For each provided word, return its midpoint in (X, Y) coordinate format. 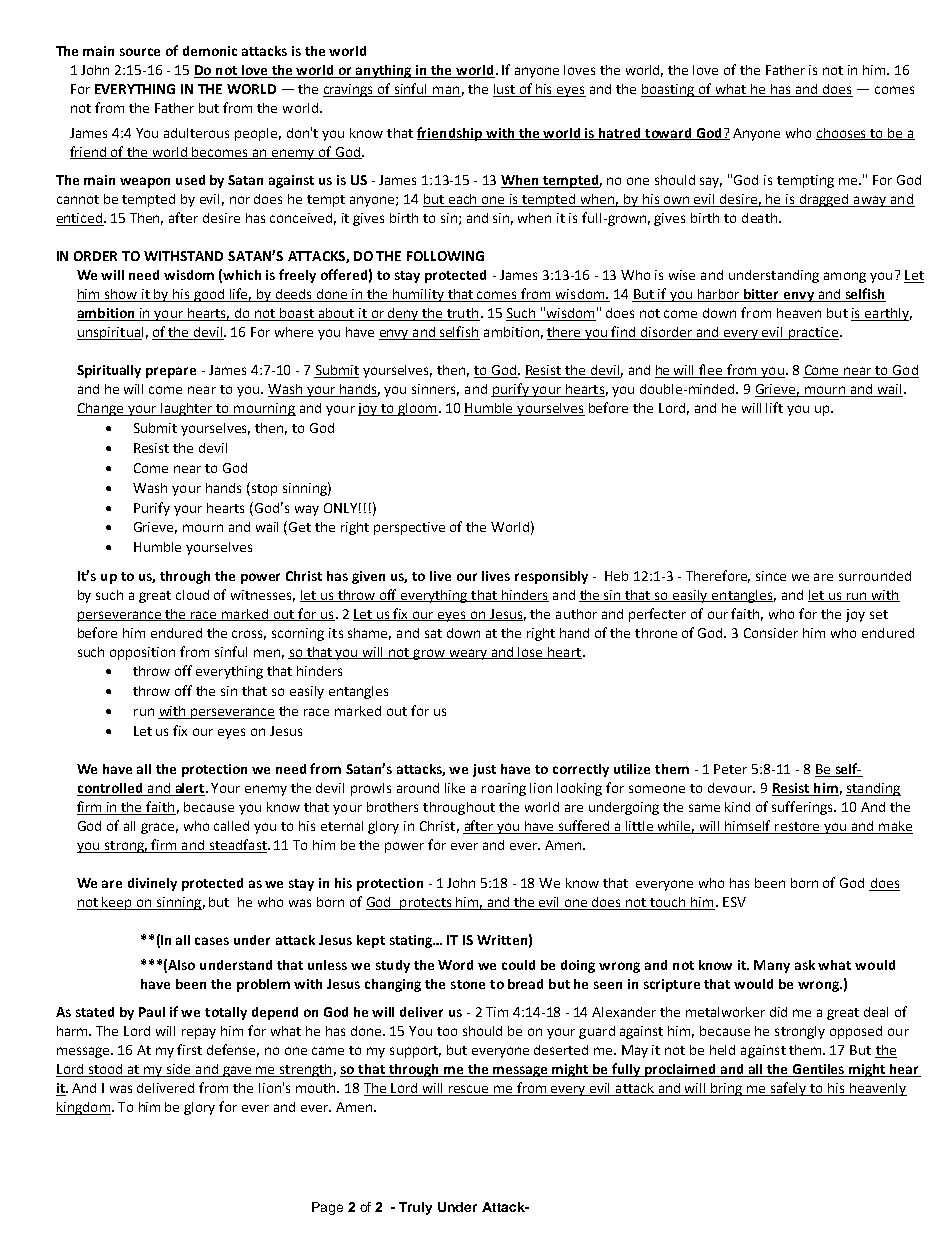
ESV (734, 902)
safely (788, 1089)
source (140, 52)
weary (468, 654)
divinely (152, 884)
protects (426, 904)
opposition (142, 653)
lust (505, 90)
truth (462, 314)
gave (237, 1071)
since (771, 576)
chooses (842, 134)
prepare (171, 372)
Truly (415, 1208)
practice (812, 333)
